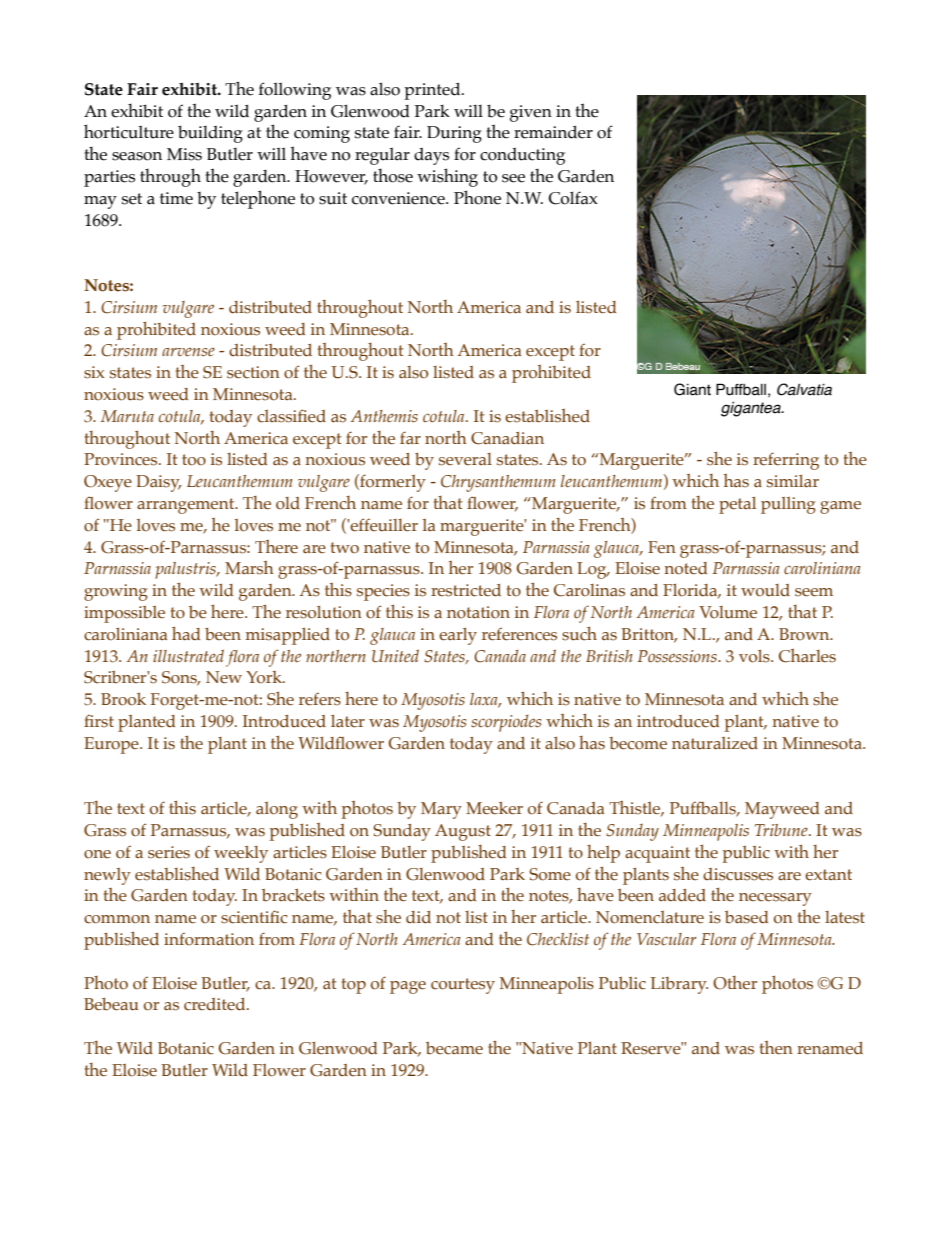 This screenshot has height=1233, width=952. Describe the element at coordinates (454, 134) in the screenshot. I see `During` at that location.
